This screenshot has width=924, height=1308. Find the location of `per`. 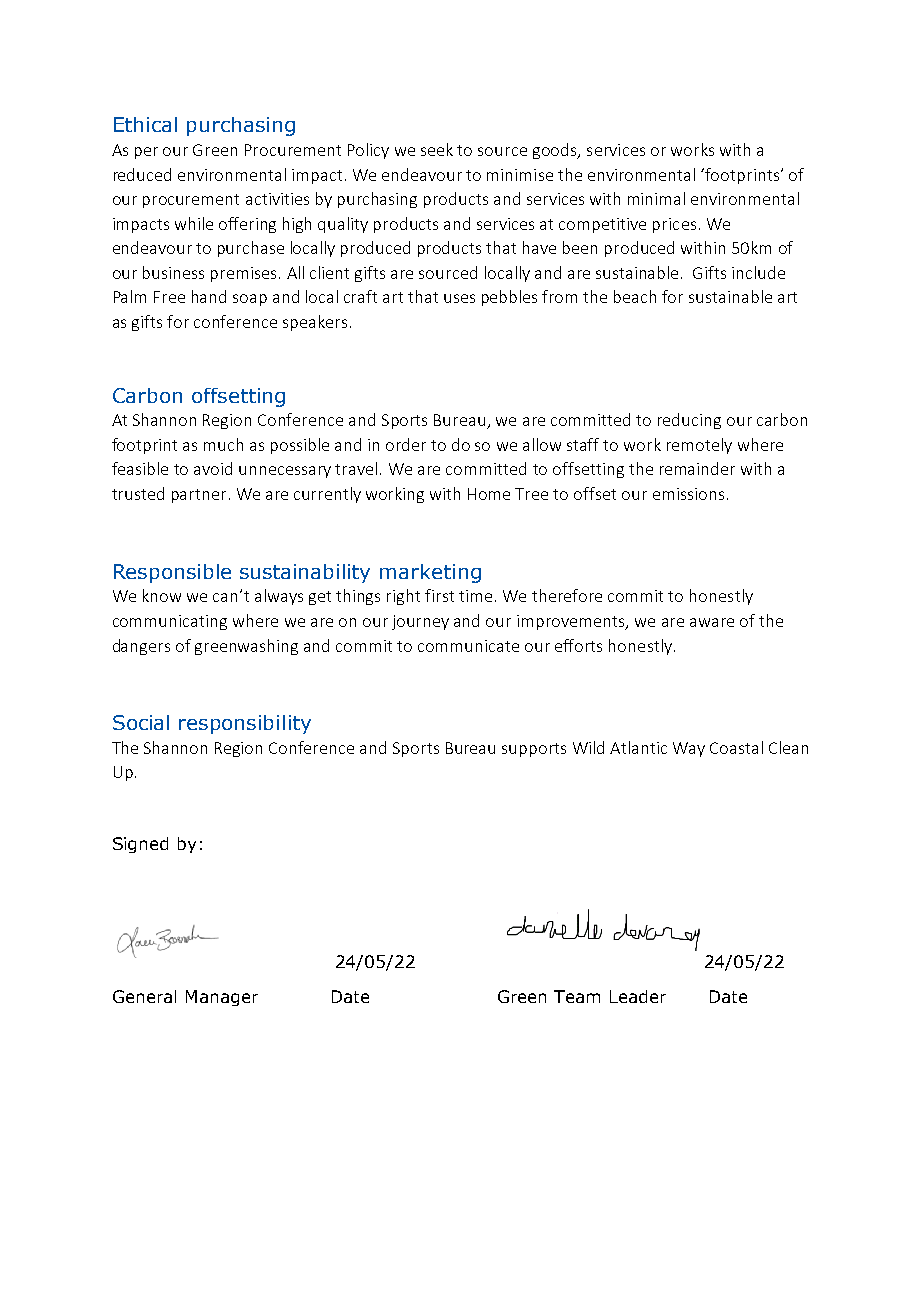

per is located at coordinates (146, 153).
